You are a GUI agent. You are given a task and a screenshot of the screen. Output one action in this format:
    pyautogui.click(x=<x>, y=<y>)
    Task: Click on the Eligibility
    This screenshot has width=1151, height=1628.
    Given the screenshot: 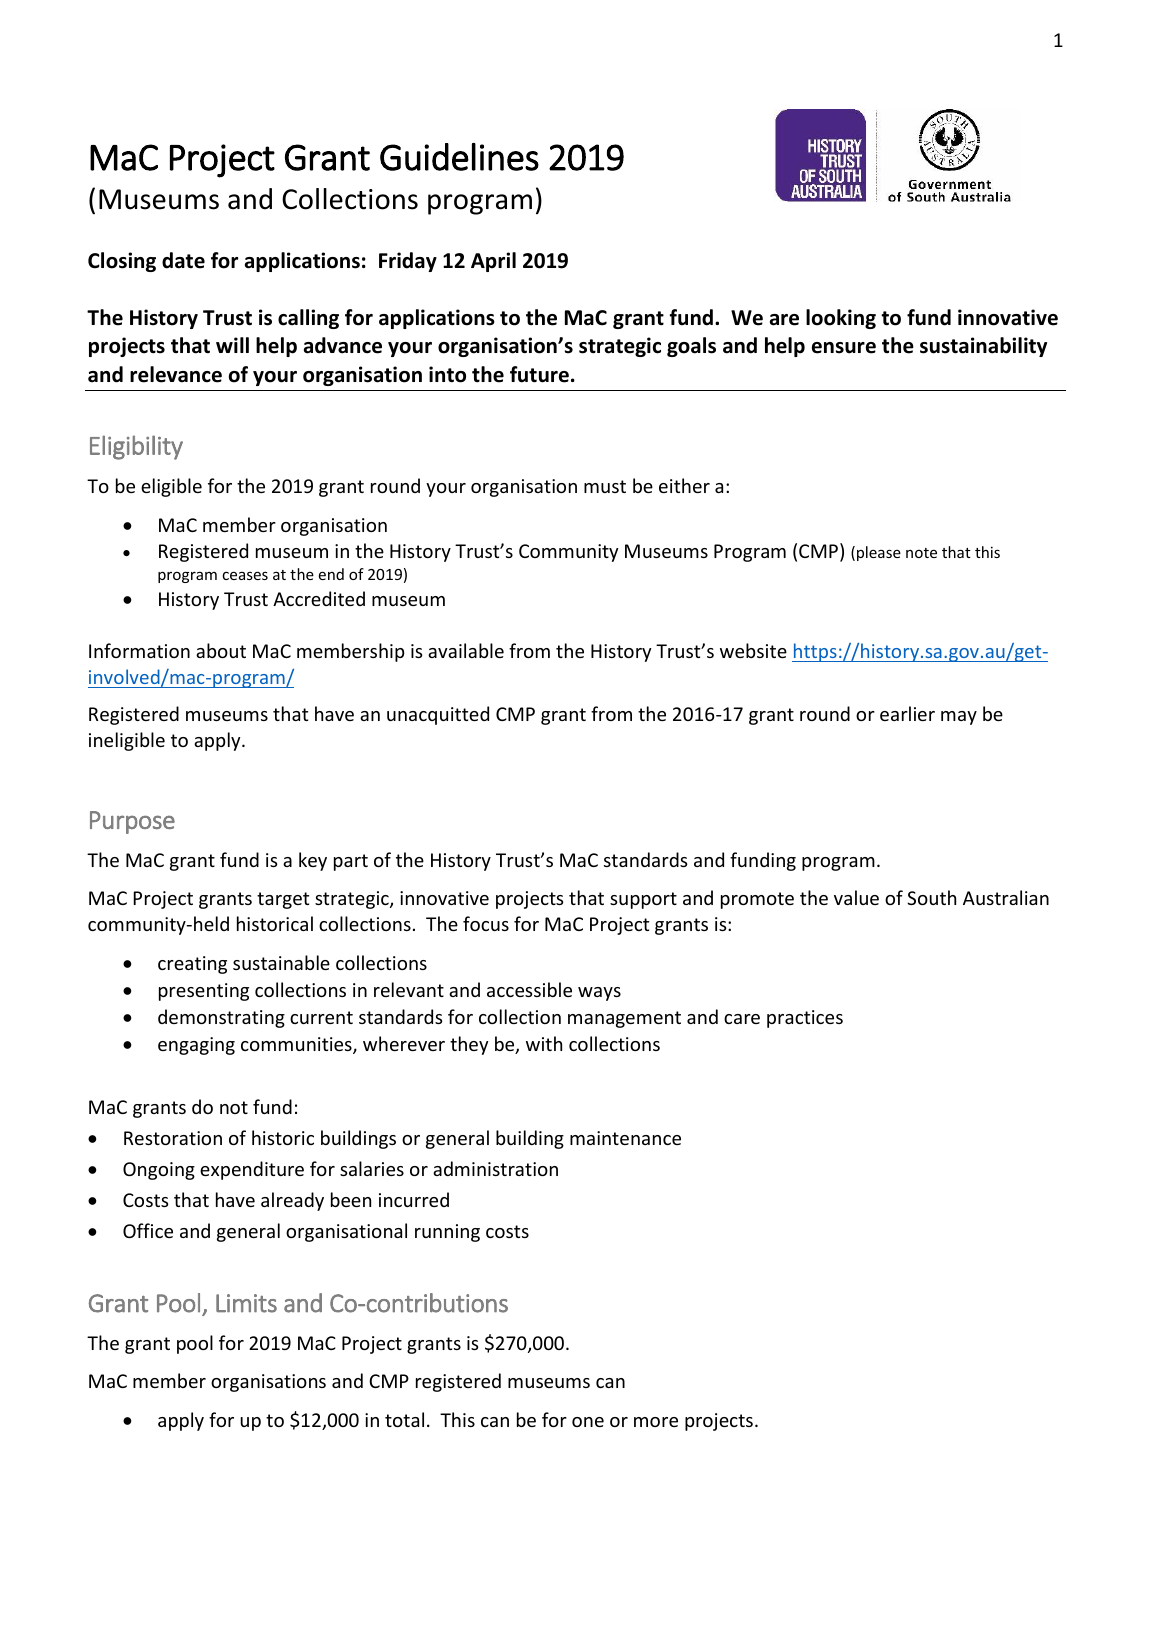 What is the action you would take?
    pyautogui.click(x=136, y=447)
